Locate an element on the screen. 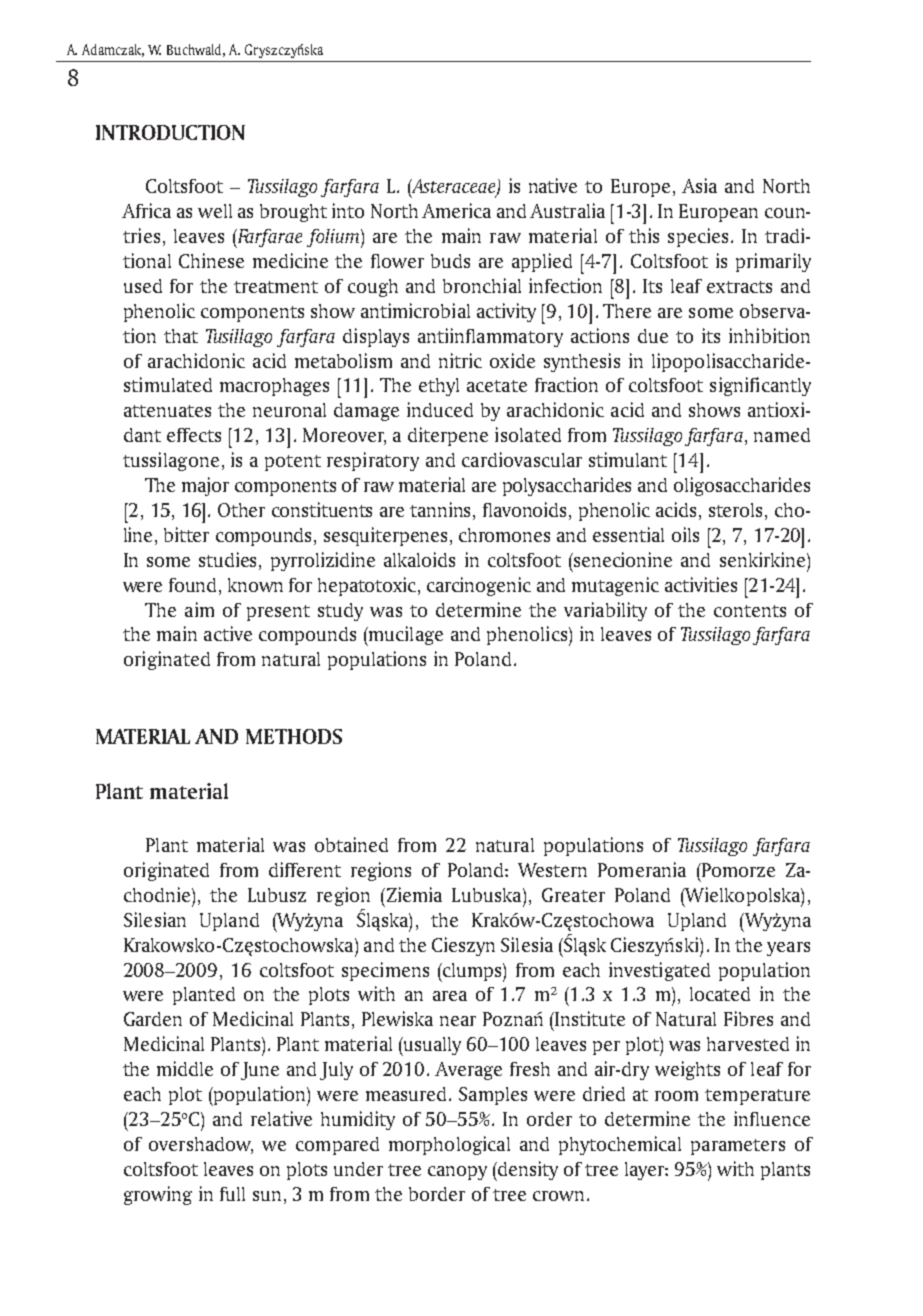 The height and width of the screenshot is (1316, 923). Western is located at coordinates (552, 870).
